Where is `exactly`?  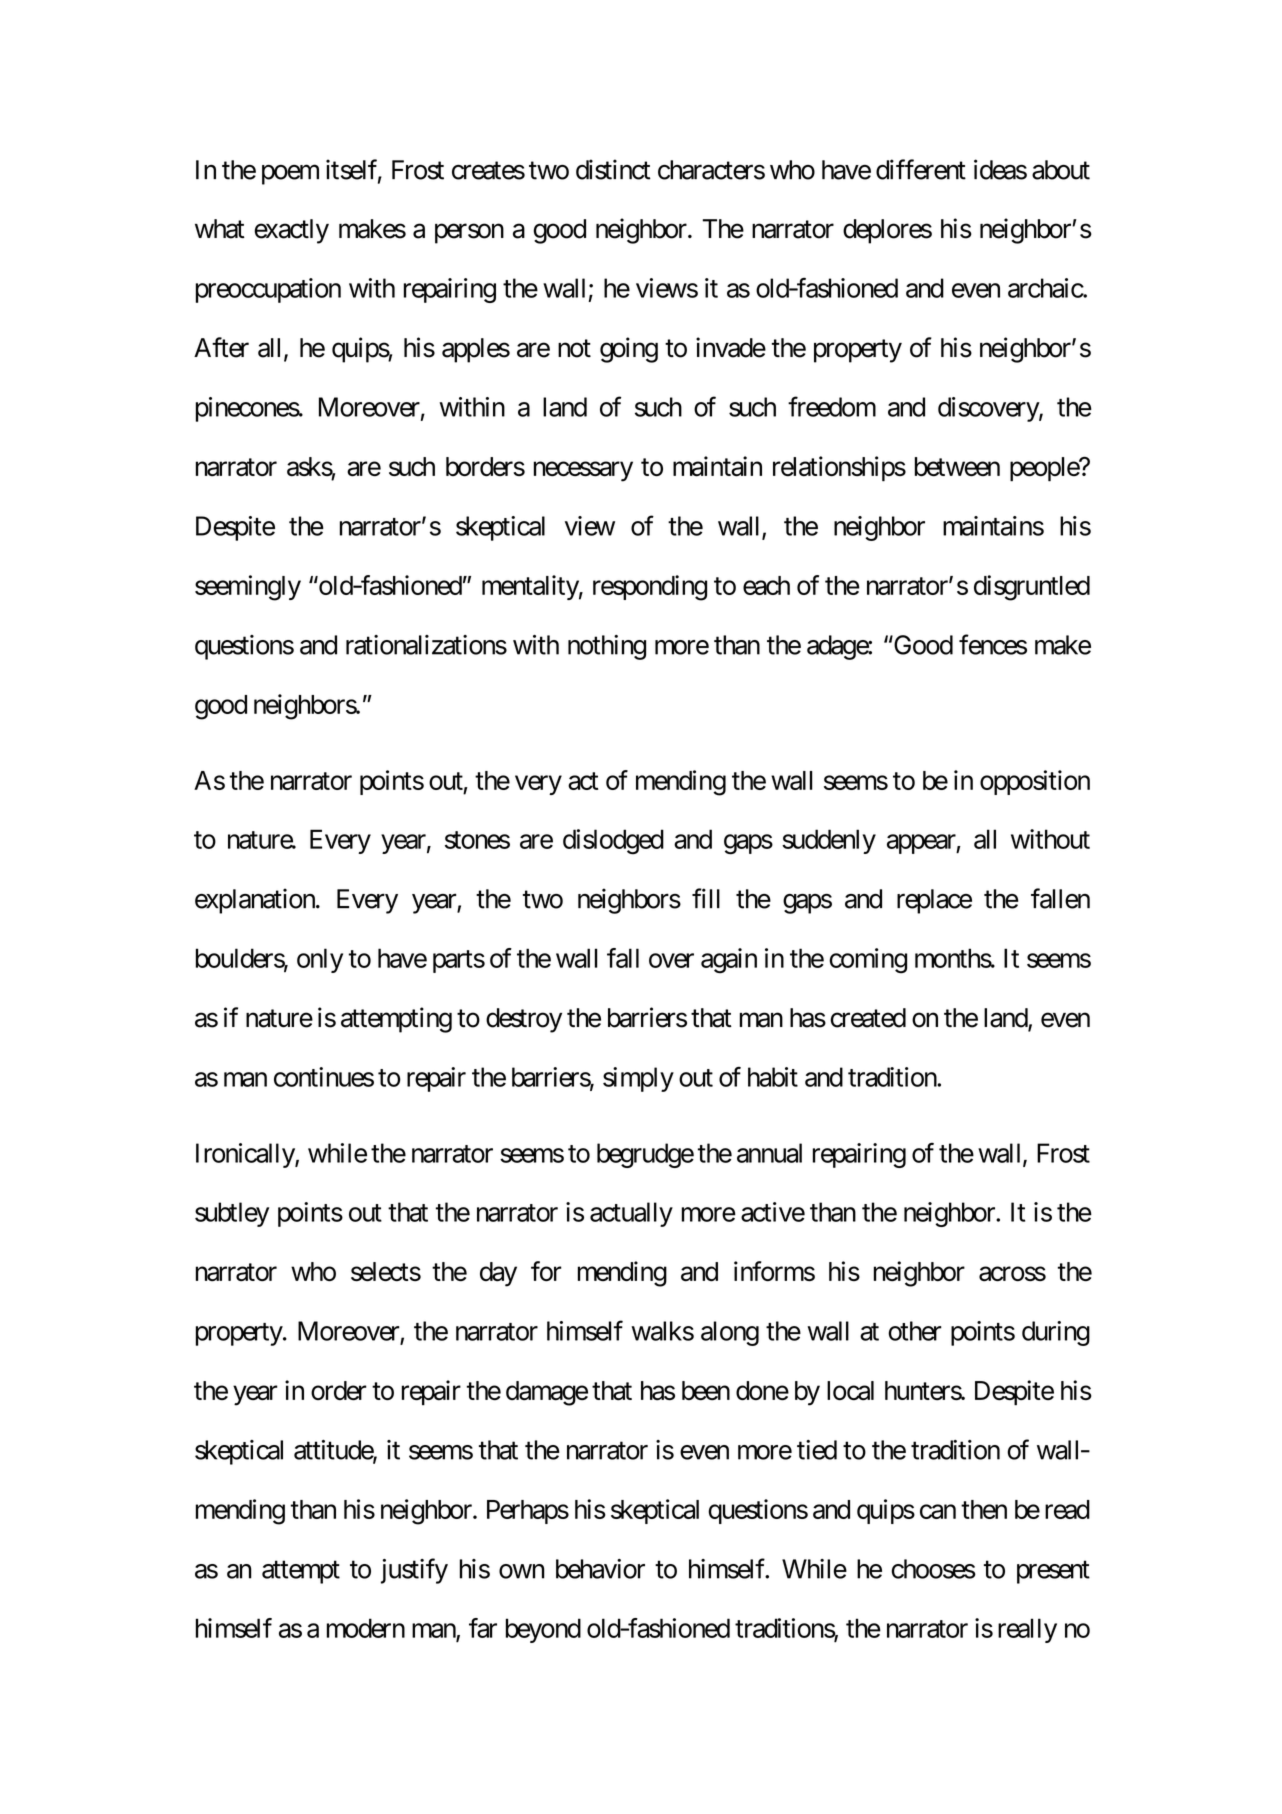 exactly is located at coordinates (291, 231).
